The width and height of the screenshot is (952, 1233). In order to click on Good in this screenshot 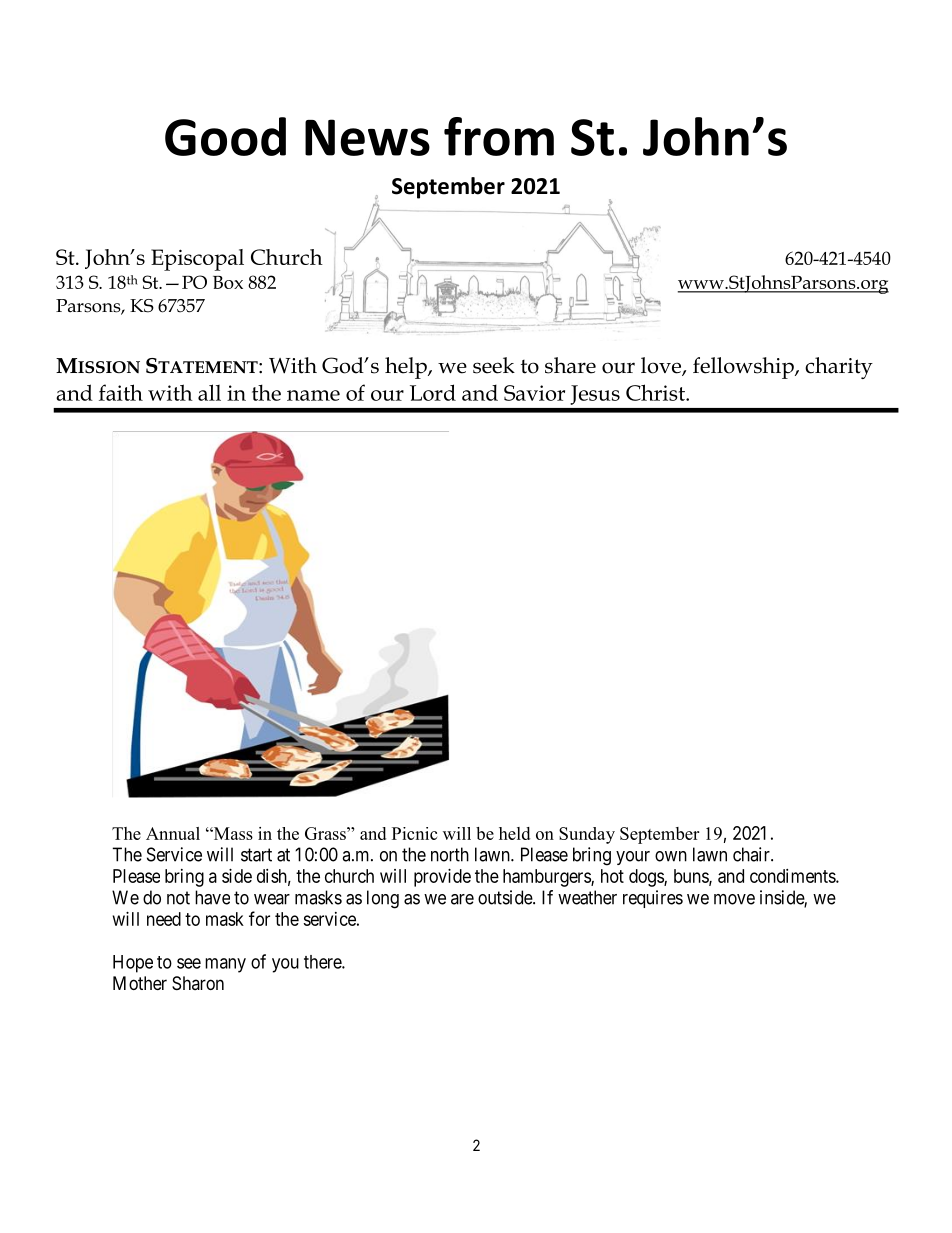, I will do `click(225, 136)`.
